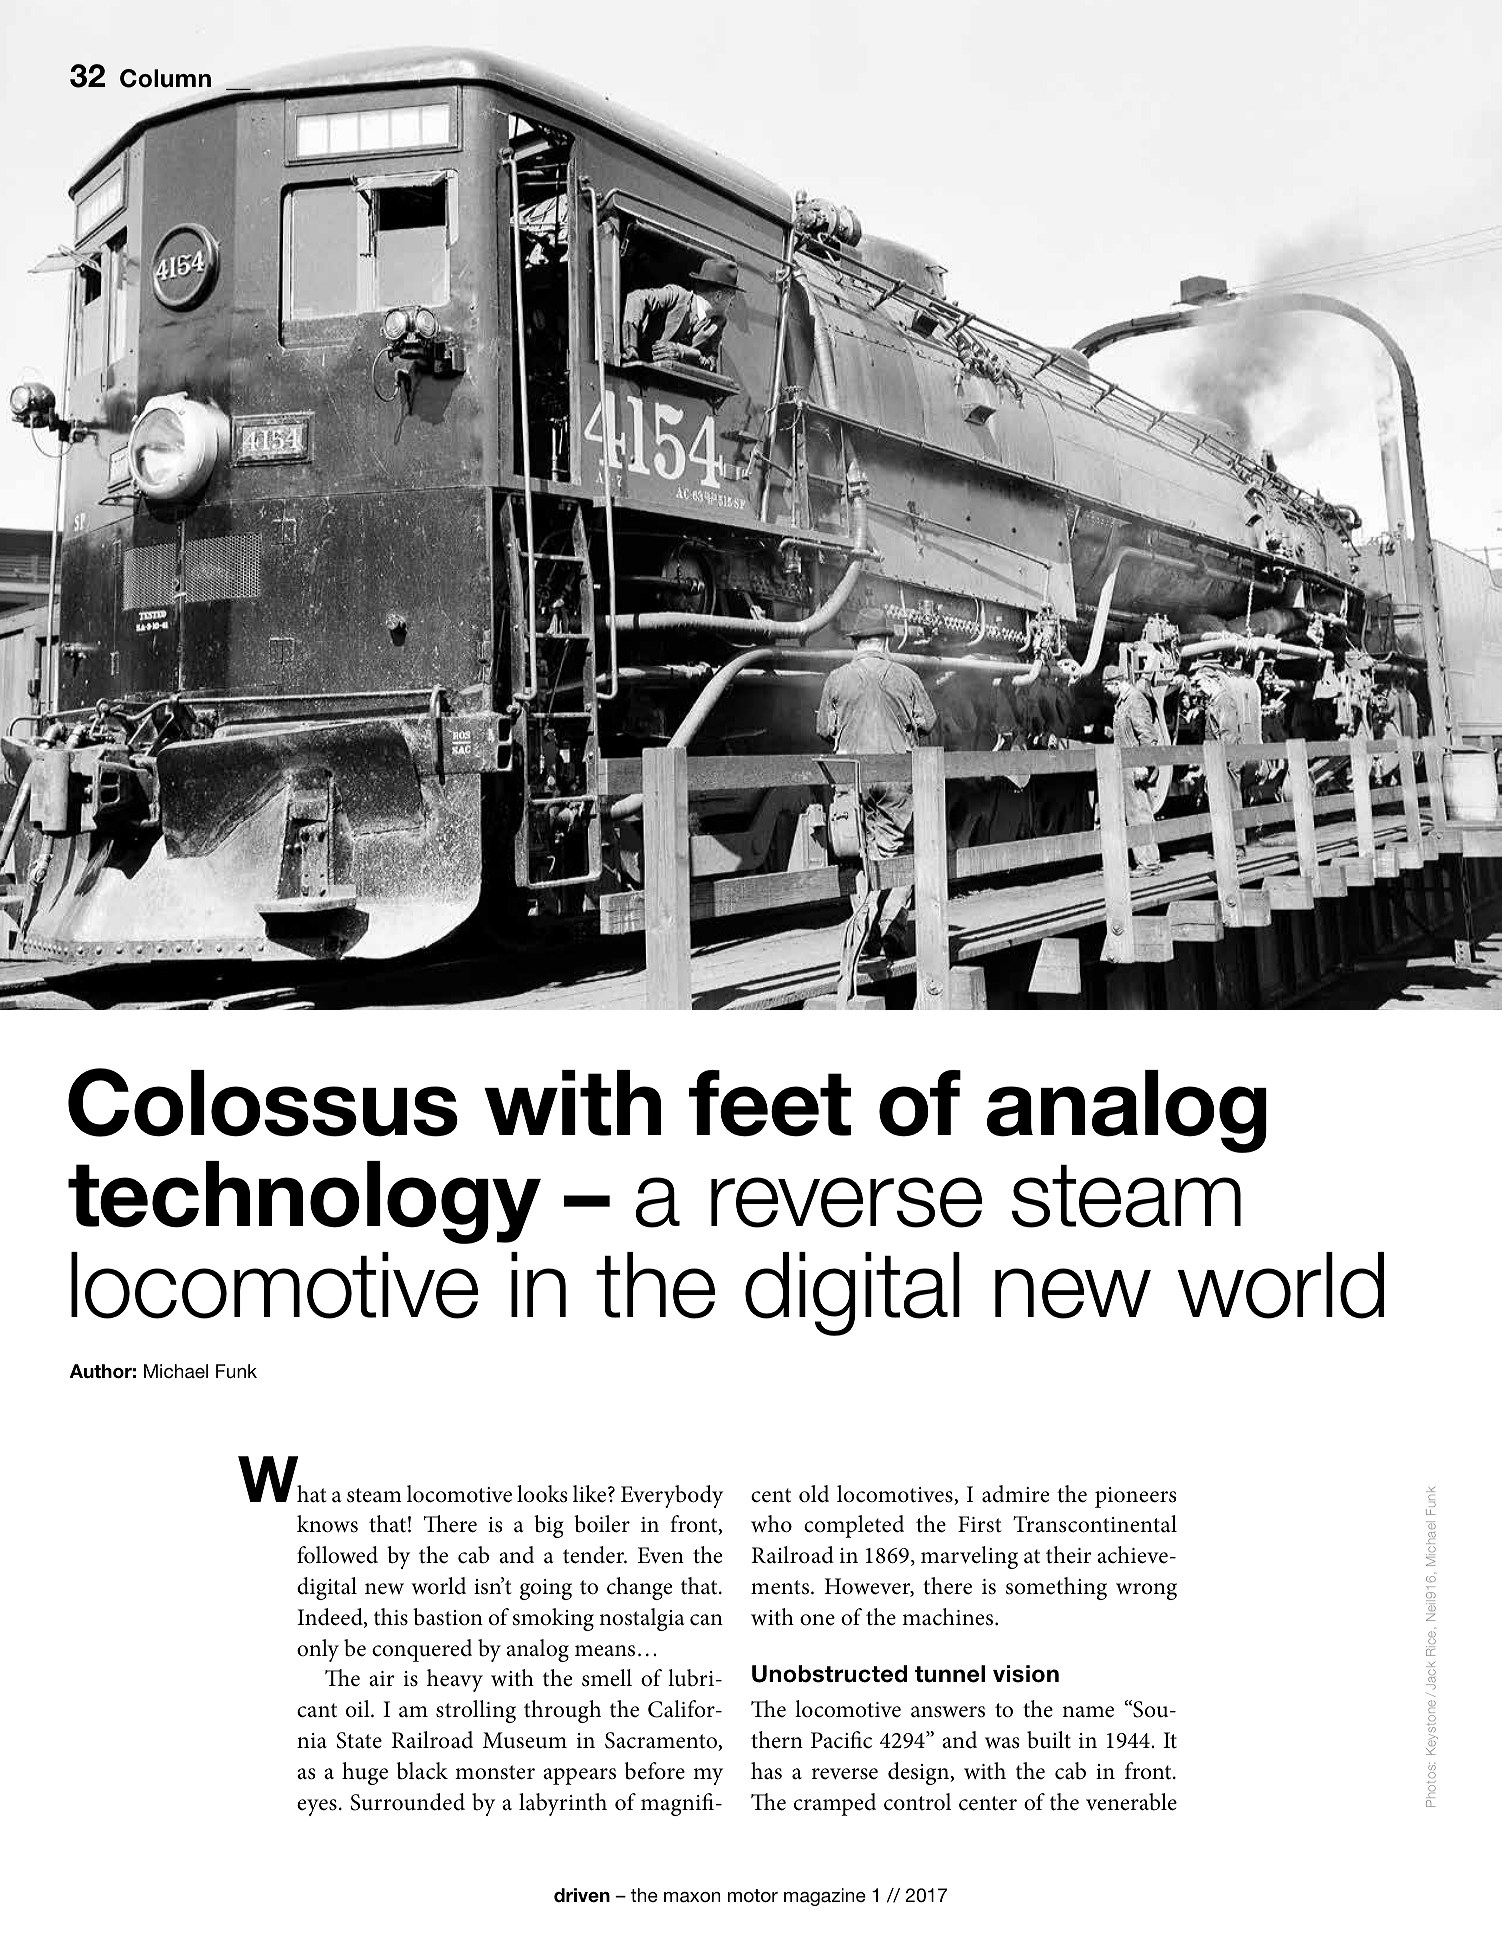 Image resolution: width=1502 pixels, height=1956 pixels. Describe the element at coordinates (1015, 1494) in the document. I see `admire` at that location.
